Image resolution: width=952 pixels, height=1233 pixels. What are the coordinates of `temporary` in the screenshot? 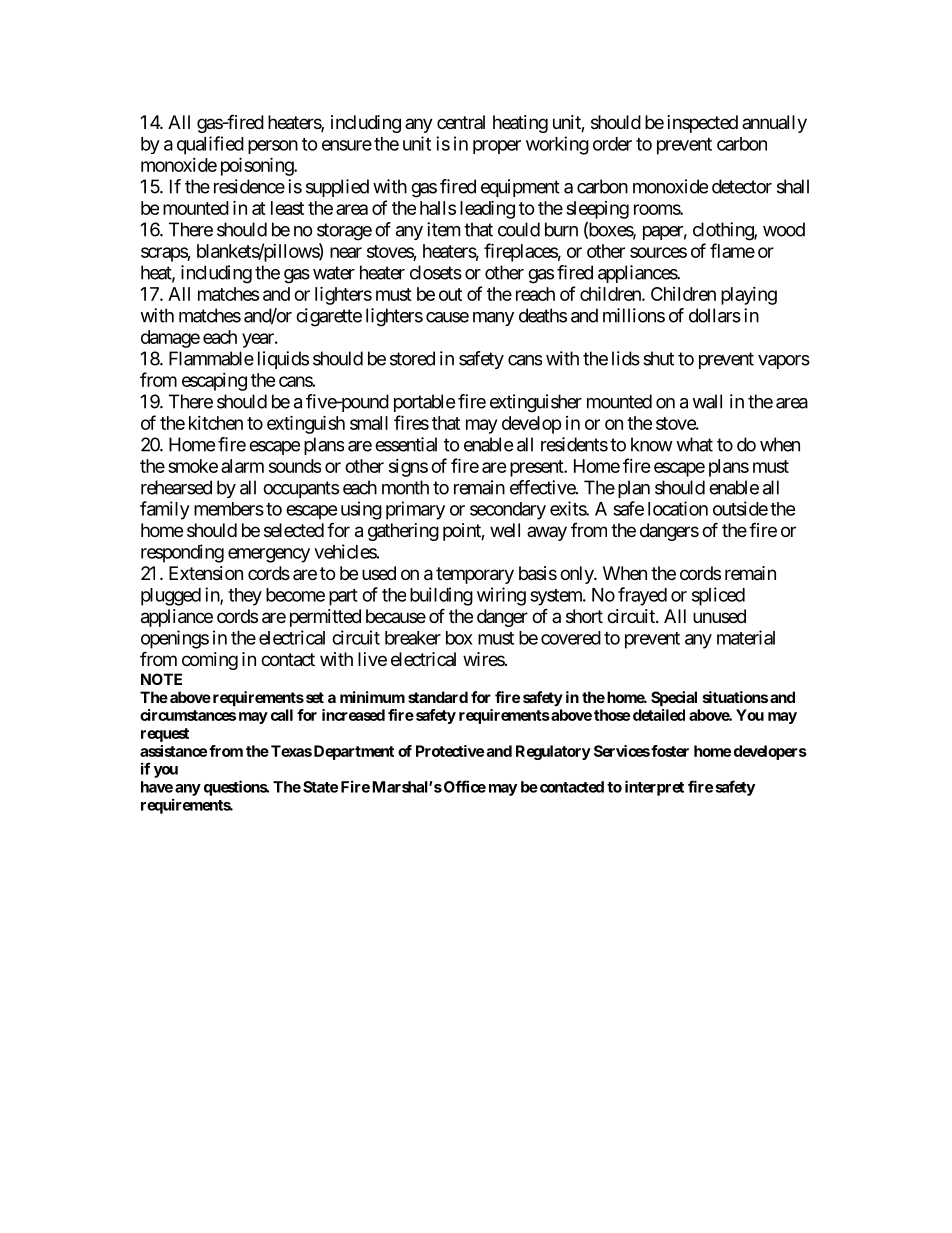 It's located at (475, 575).
